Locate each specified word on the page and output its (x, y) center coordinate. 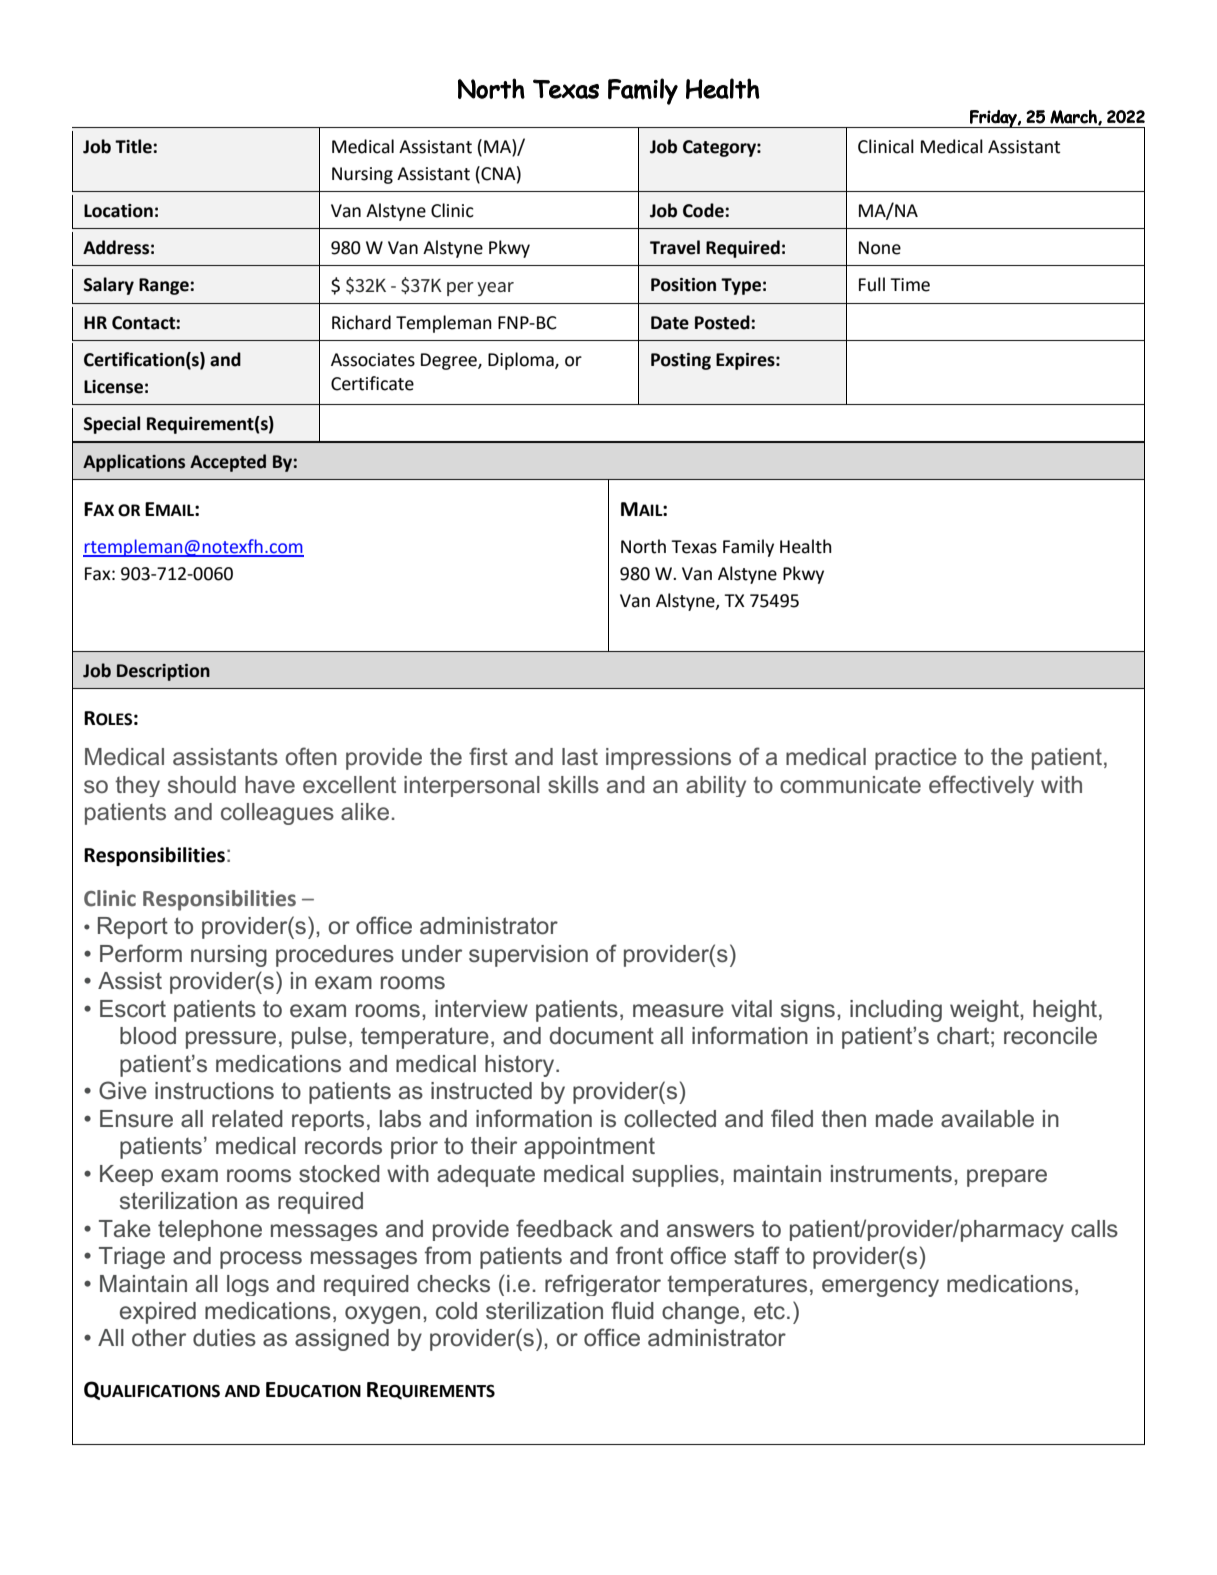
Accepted (228, 463)
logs (248, 1285)
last (580, 757)
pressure (231, 1040)
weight (985, 1011)
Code (704, 210)
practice (916, 759)
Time (910, 285)
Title (134, 146)
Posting (681, 361)
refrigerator (603, 1285)
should (202, 784)
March (1074, 117)
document (602, 1036)
